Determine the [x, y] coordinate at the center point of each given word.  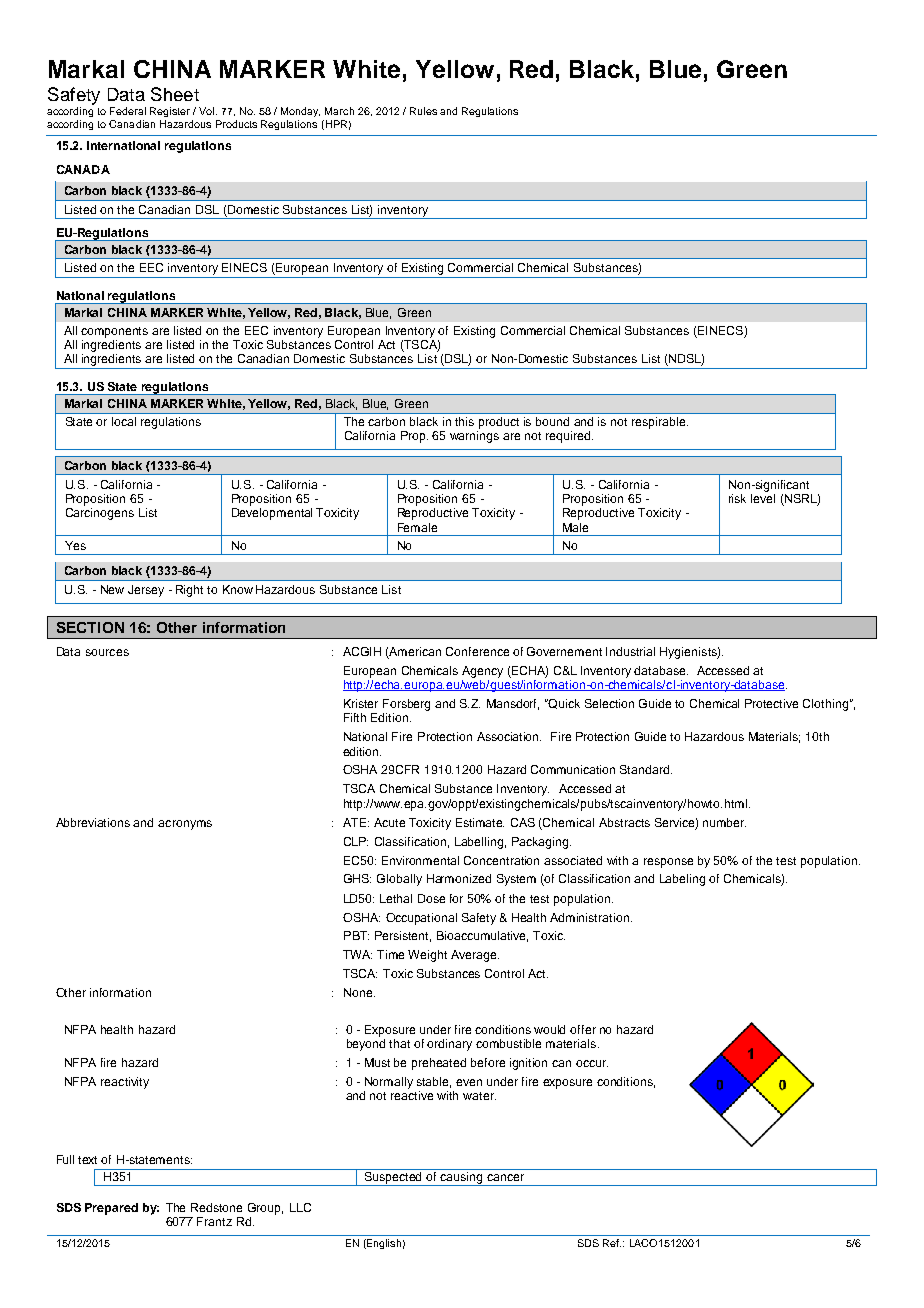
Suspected [394, 1177]
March [339, 111]
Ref [612, 1243]
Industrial [630, 651]
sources [107, 652]
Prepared [111, 1209]
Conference [477, 651]
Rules [423, 111]
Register [170, 112]
